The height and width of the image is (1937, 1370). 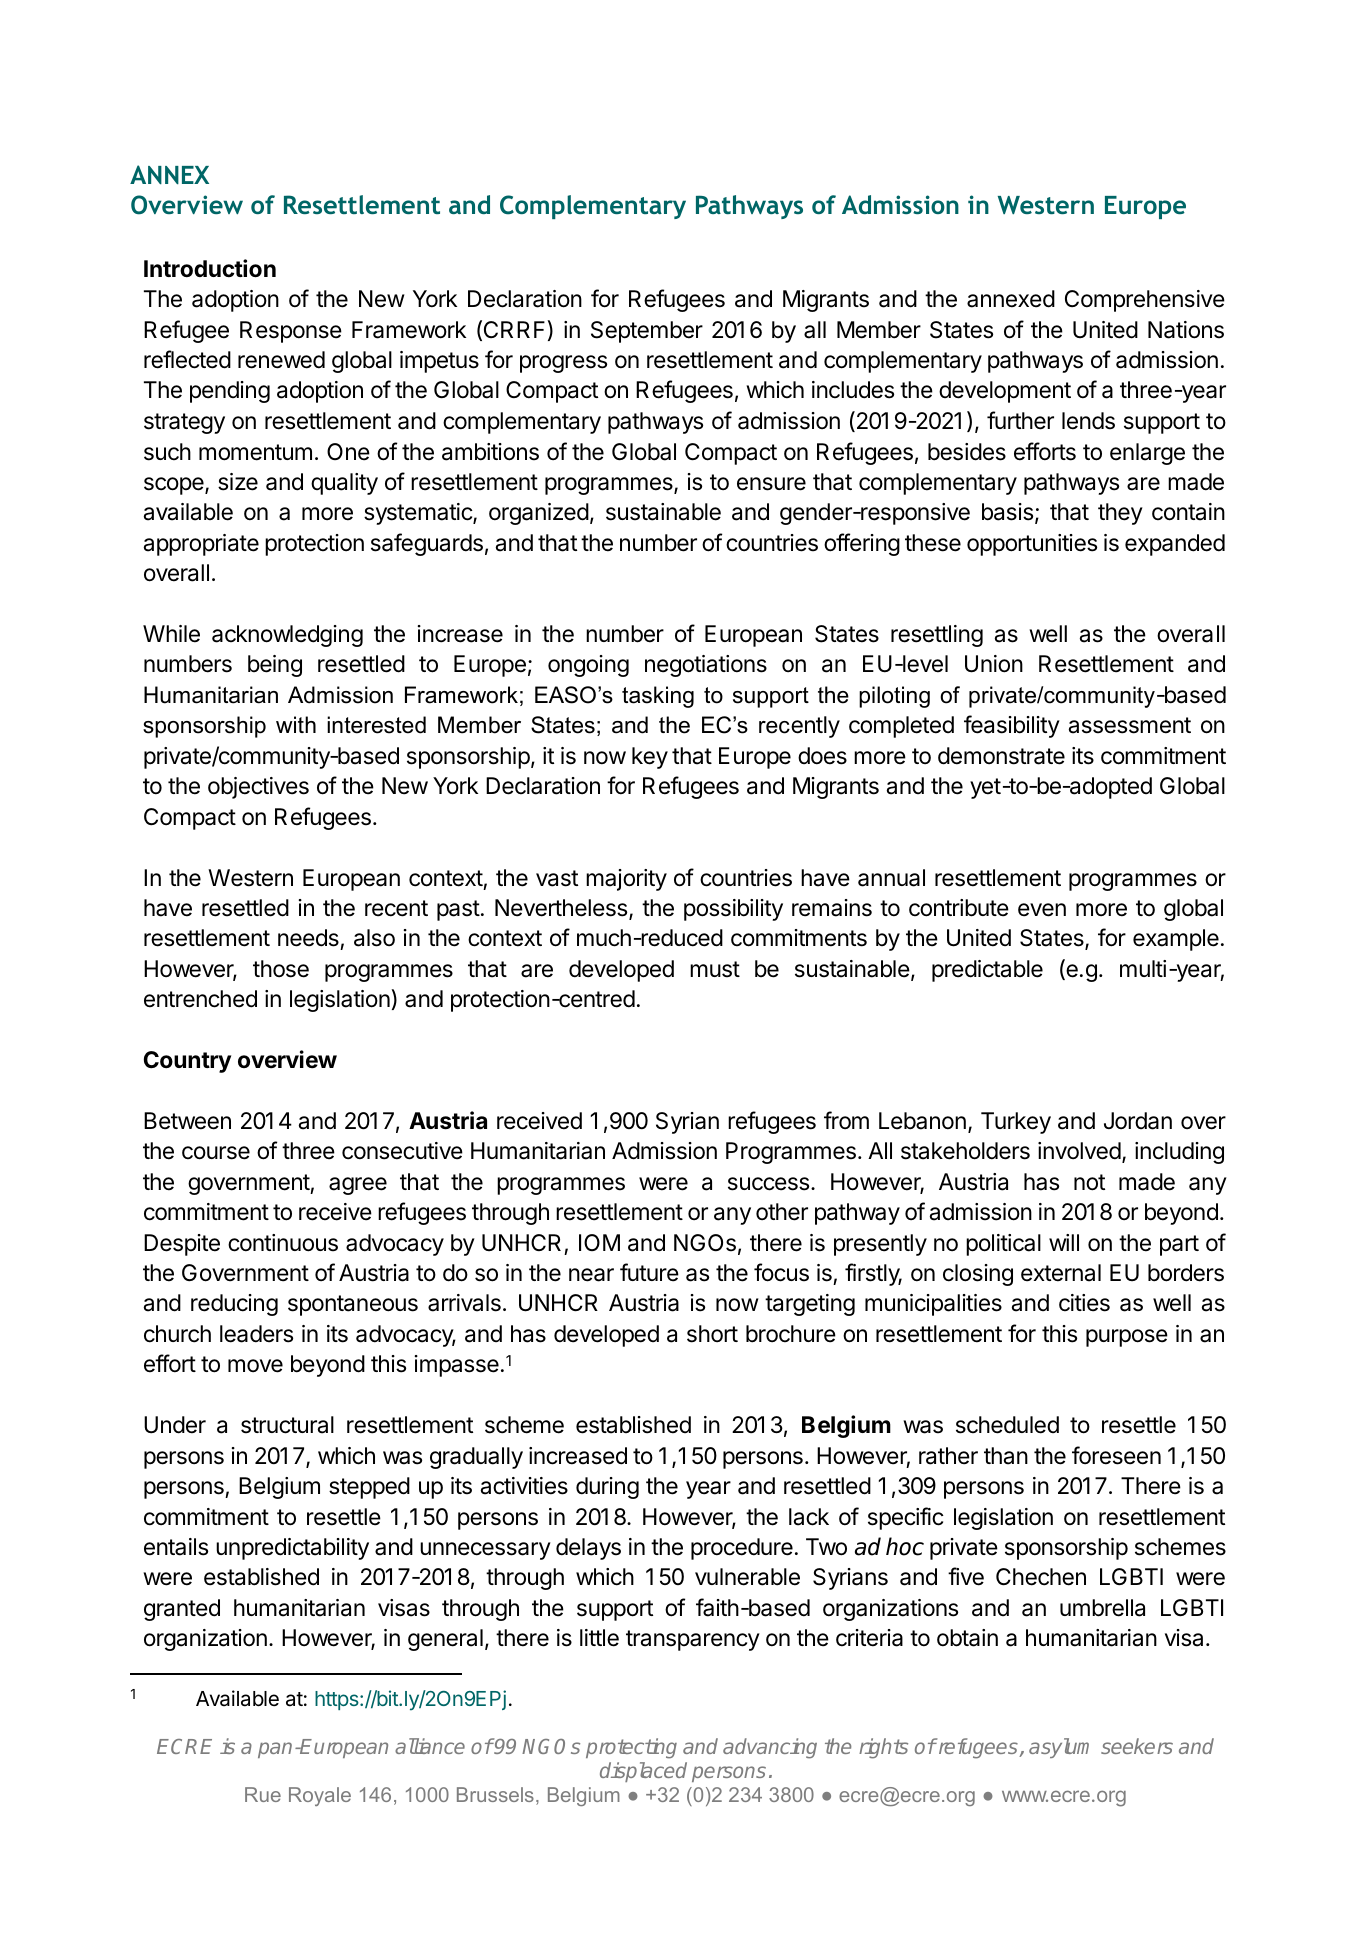 What do you see at coordinates (263, 1794) in the image?
I see `Rue` at bounding box center [263, 1794].
